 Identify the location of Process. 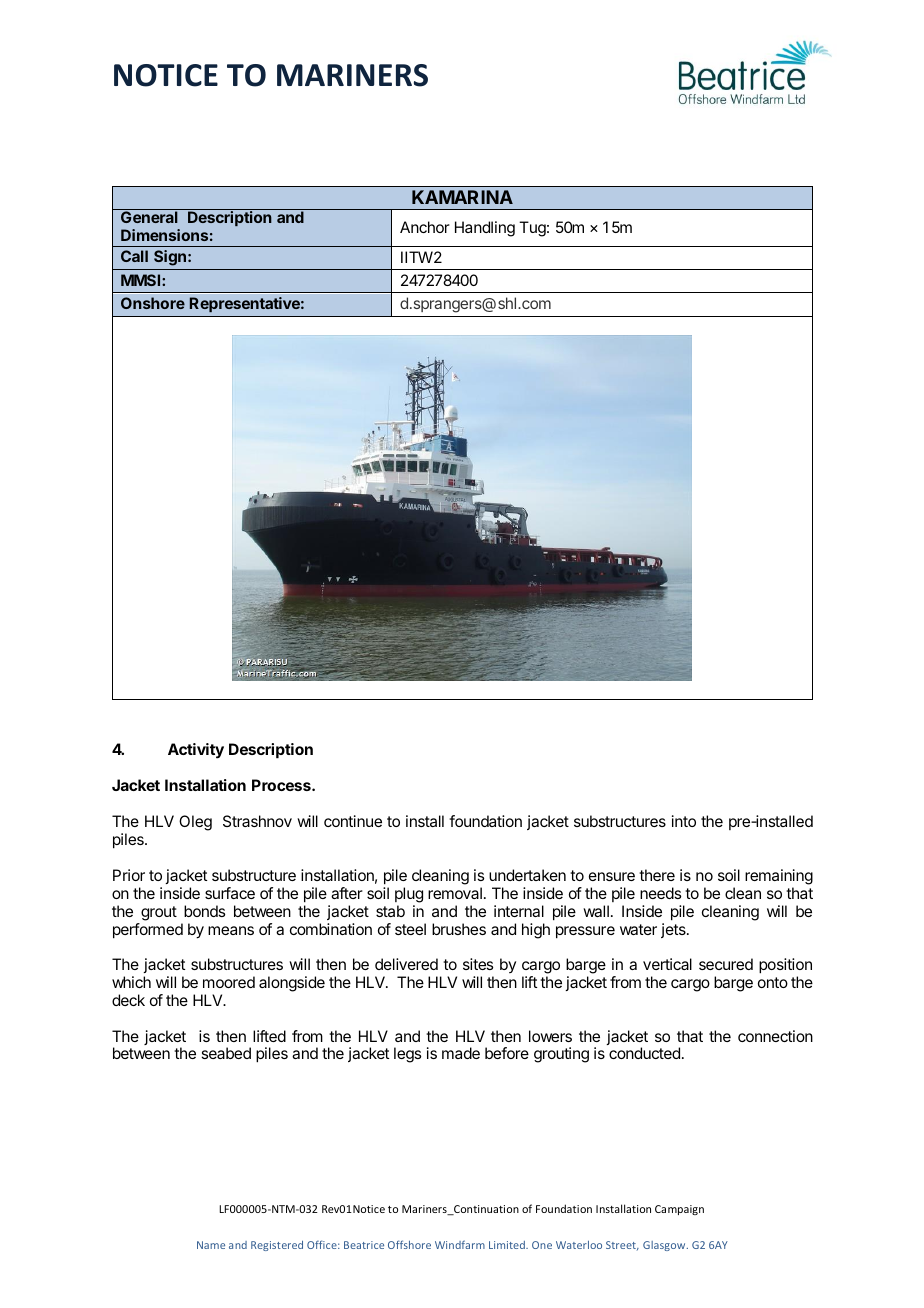
(282, 785).
